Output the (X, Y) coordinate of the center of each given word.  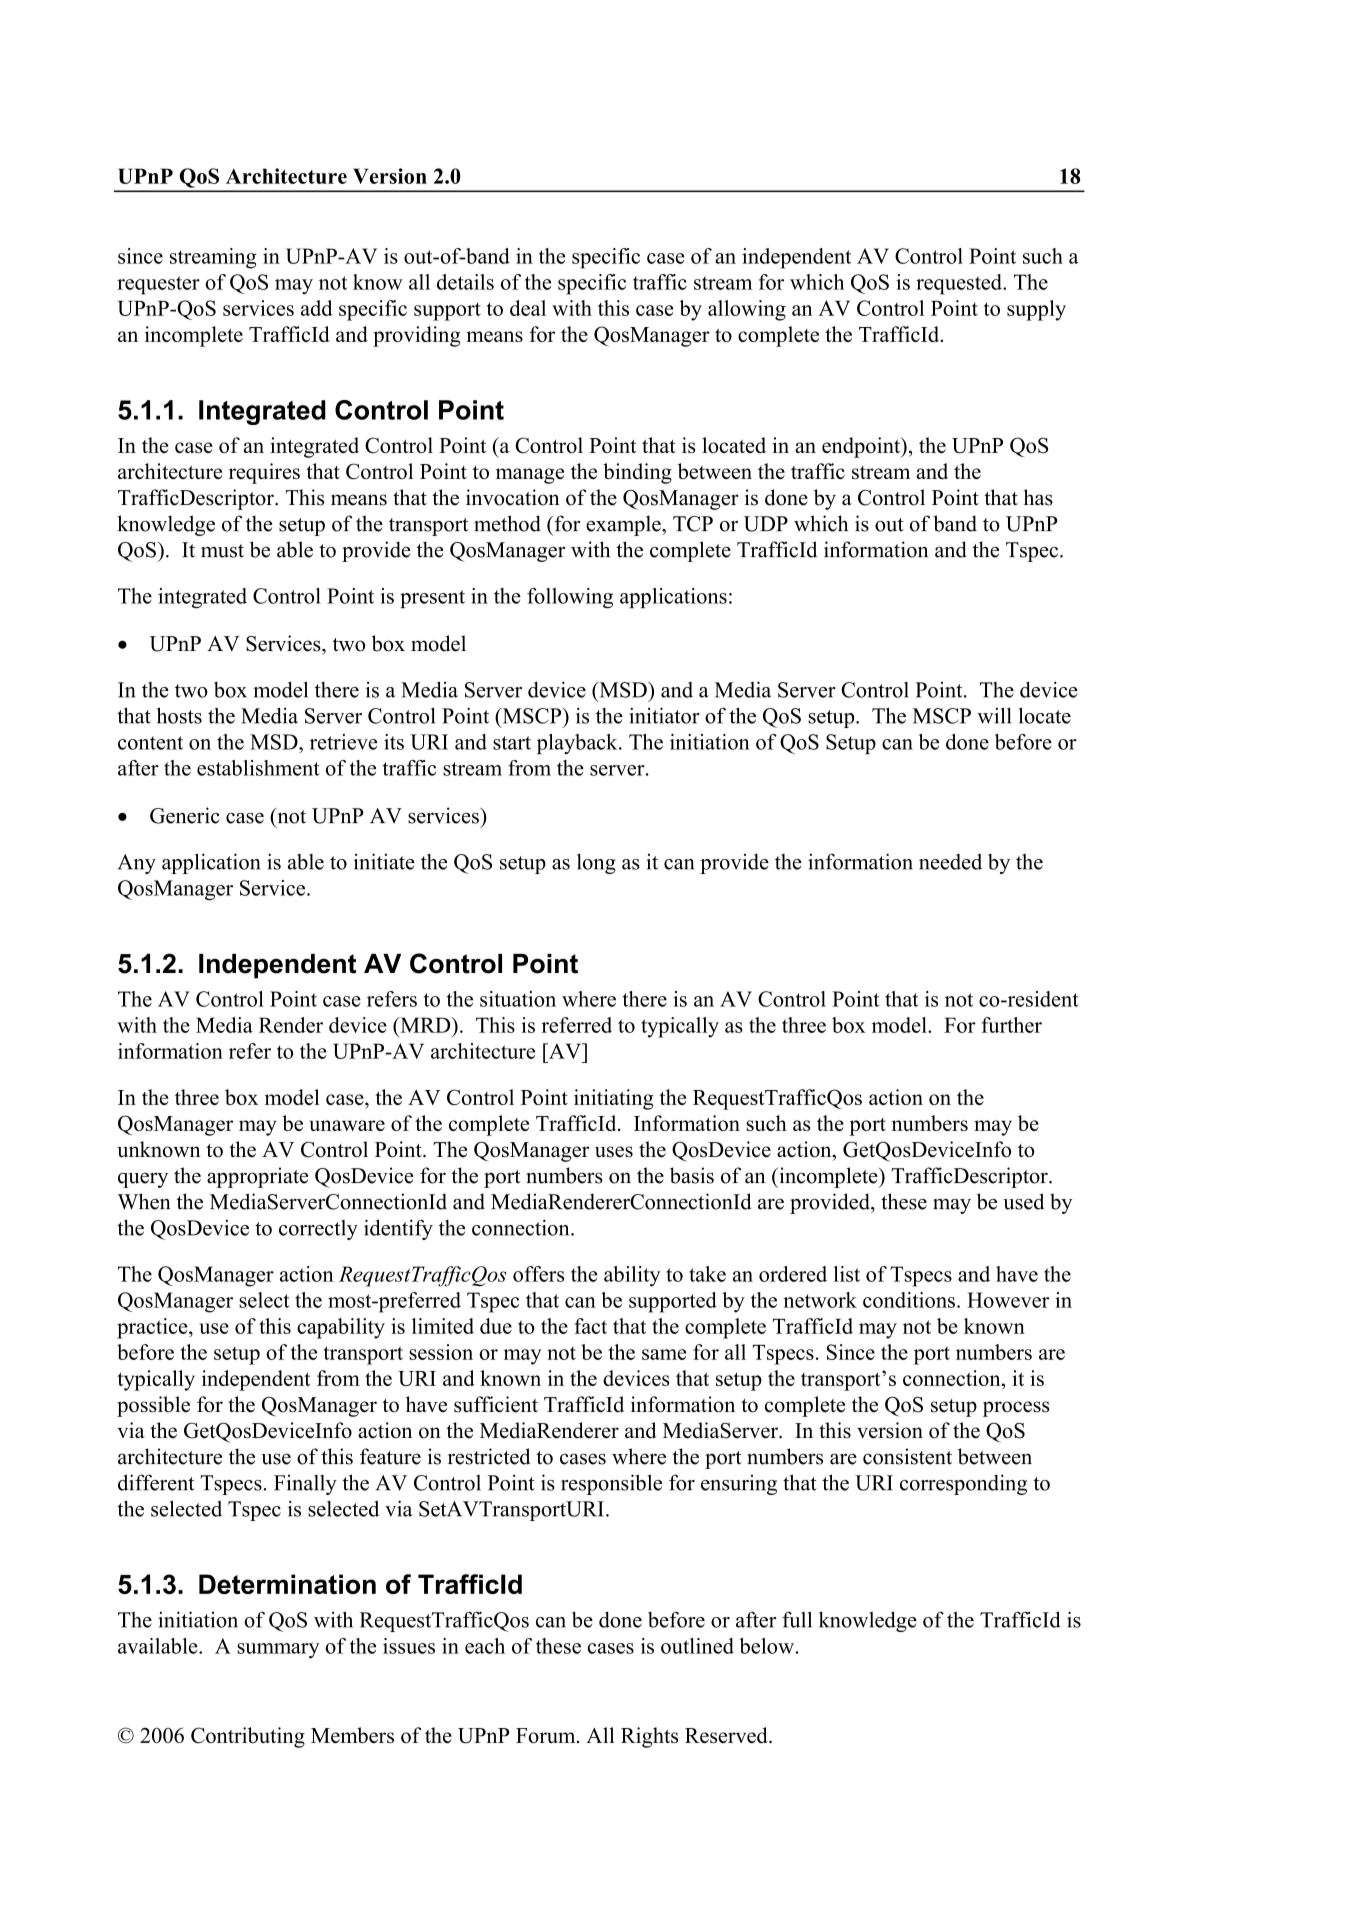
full (797, 1619)
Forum (547, 1735)
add (317, 308)
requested (960, 284)
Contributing (248, 1737)
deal (528, 308)
